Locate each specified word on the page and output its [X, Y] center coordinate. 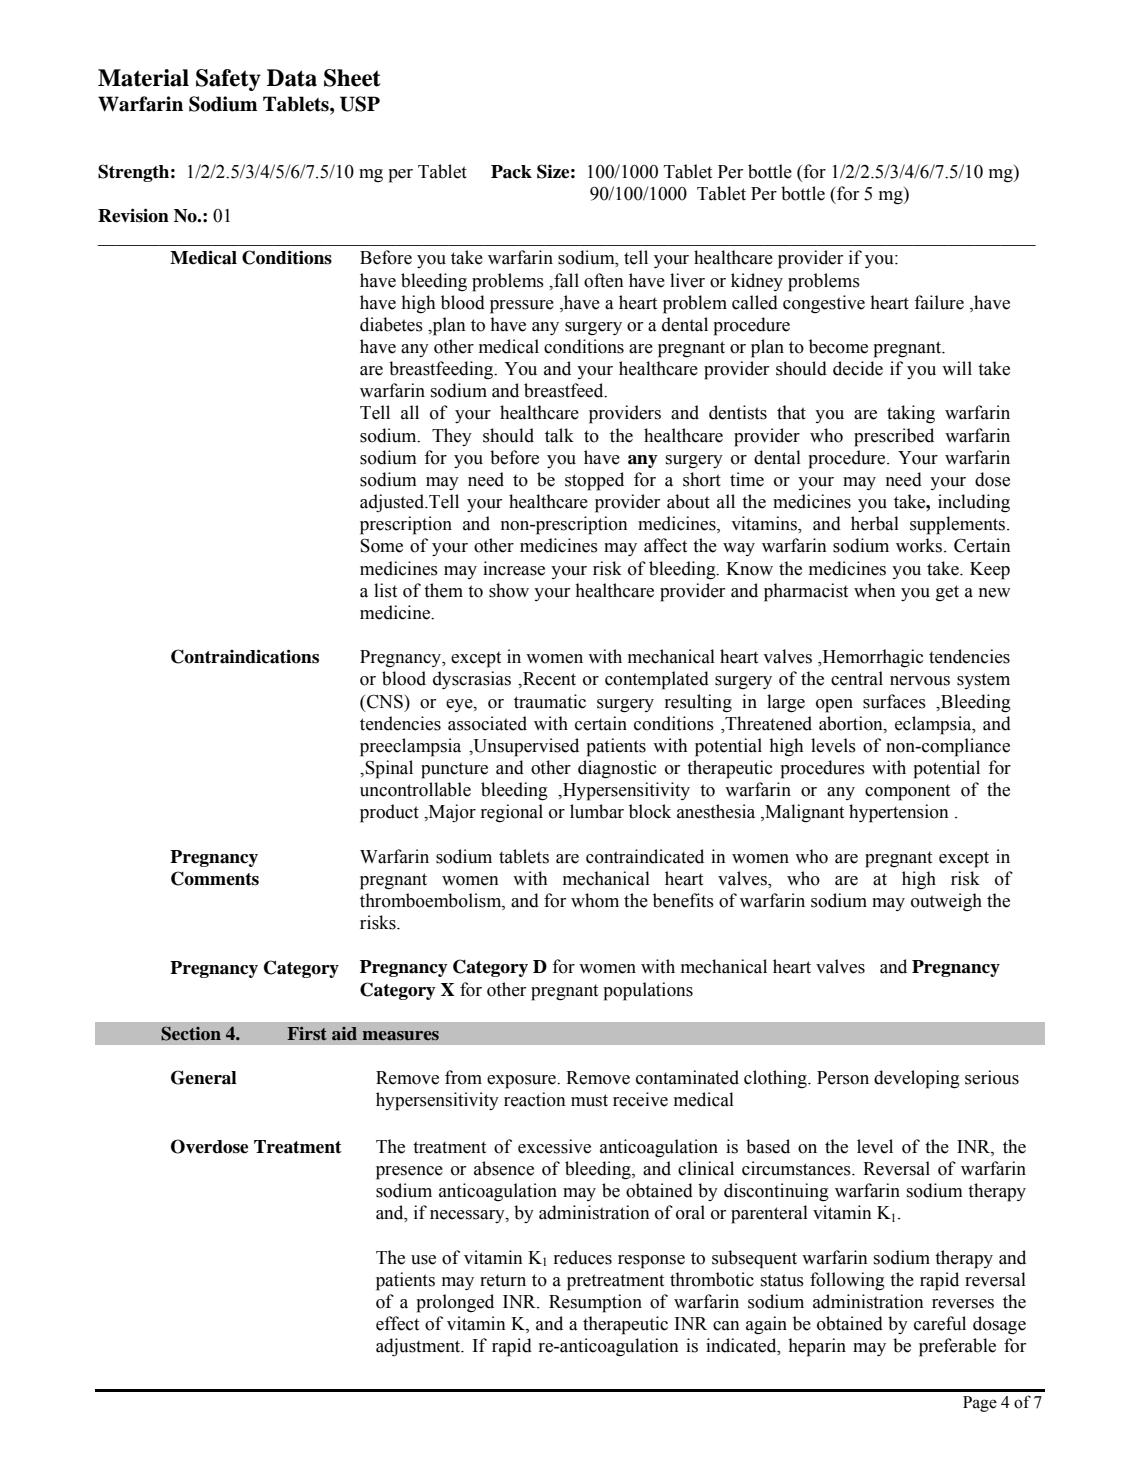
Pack [511, 172]
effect [397, 1323]
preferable [957, 1347]
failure [939, 302]
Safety [228, 80]
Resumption [595, 1303]
